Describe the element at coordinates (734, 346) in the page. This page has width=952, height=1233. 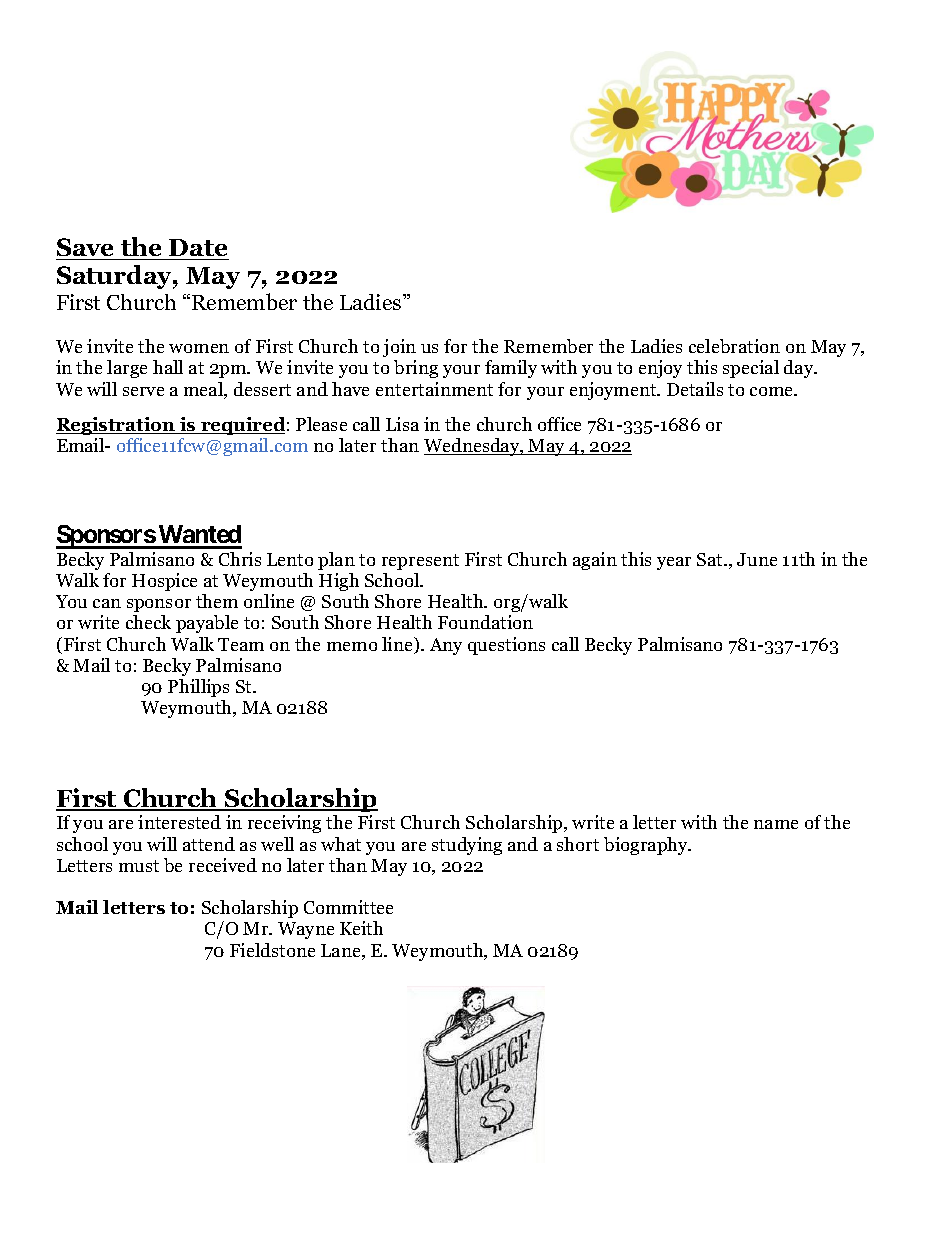
I see `celebration` at that location.
